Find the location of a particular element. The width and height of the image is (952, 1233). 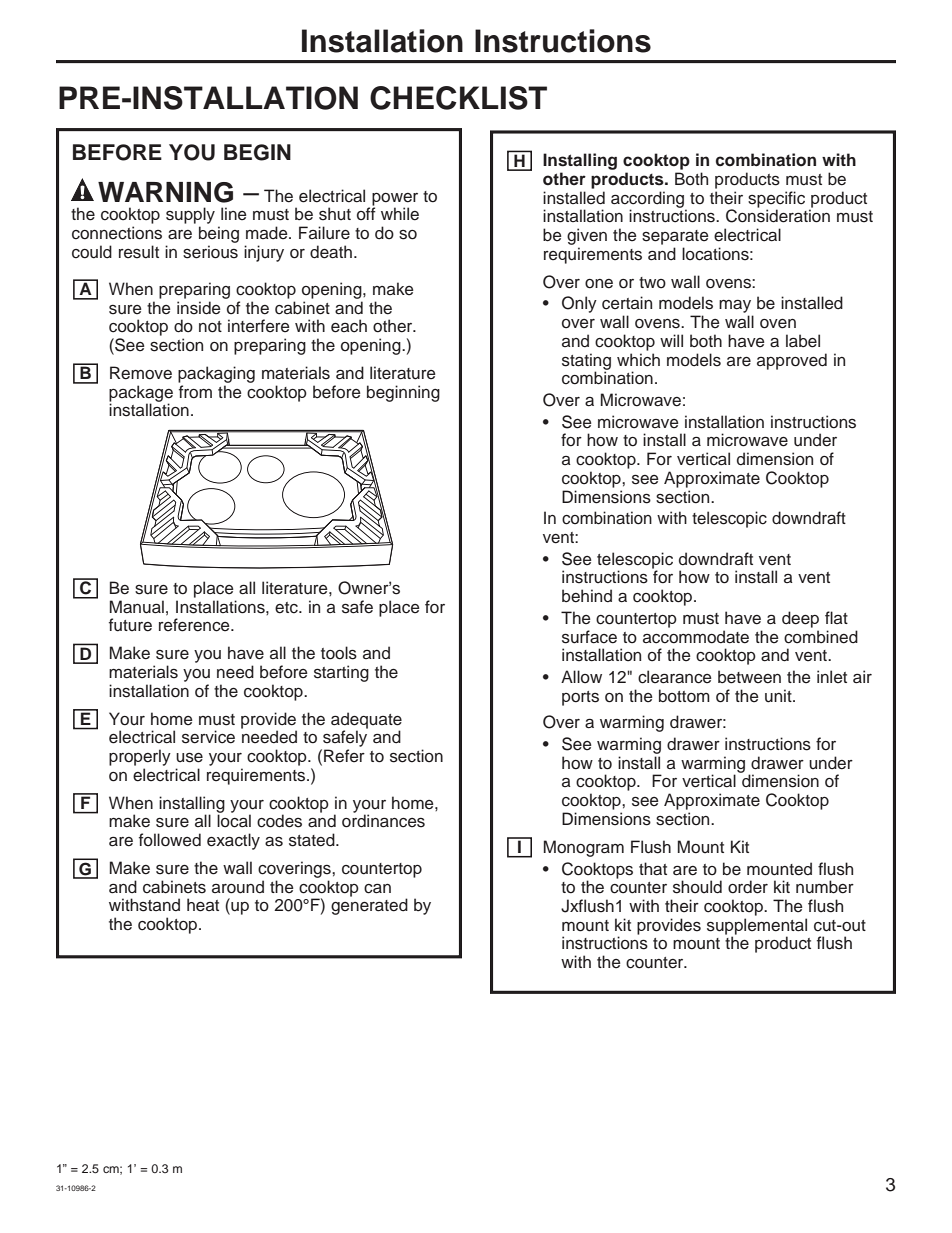

specific is located at coordinates (776, 200).
